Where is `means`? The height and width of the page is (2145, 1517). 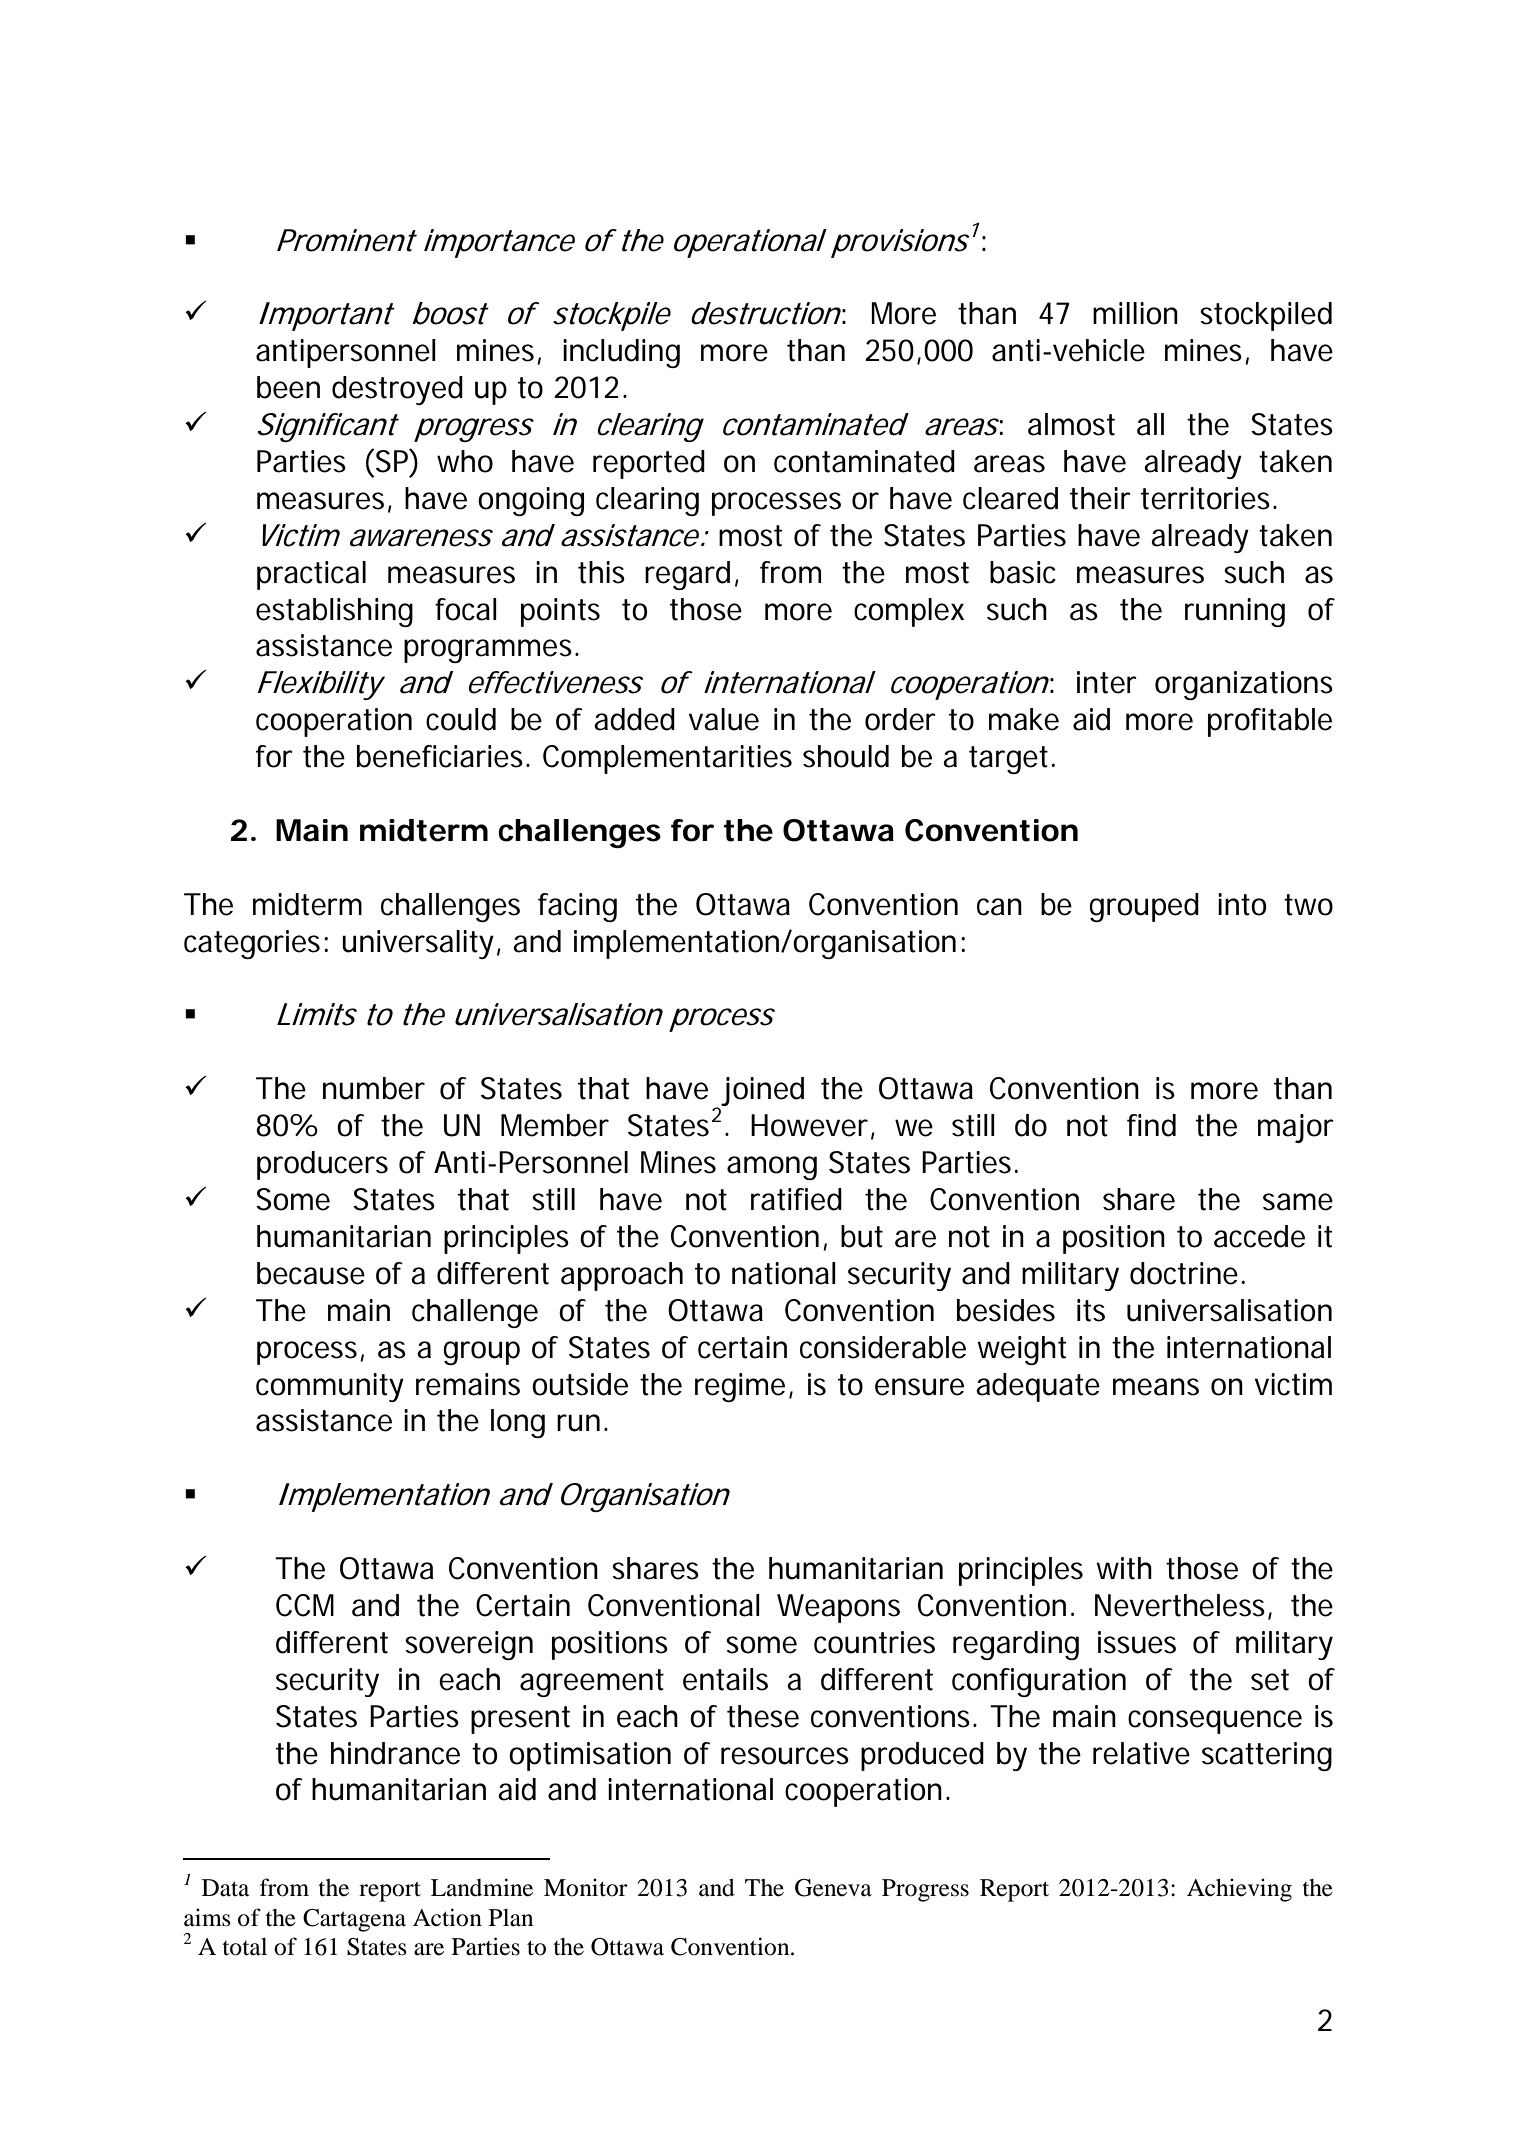 means is located at coordinates (1156, 1387).
